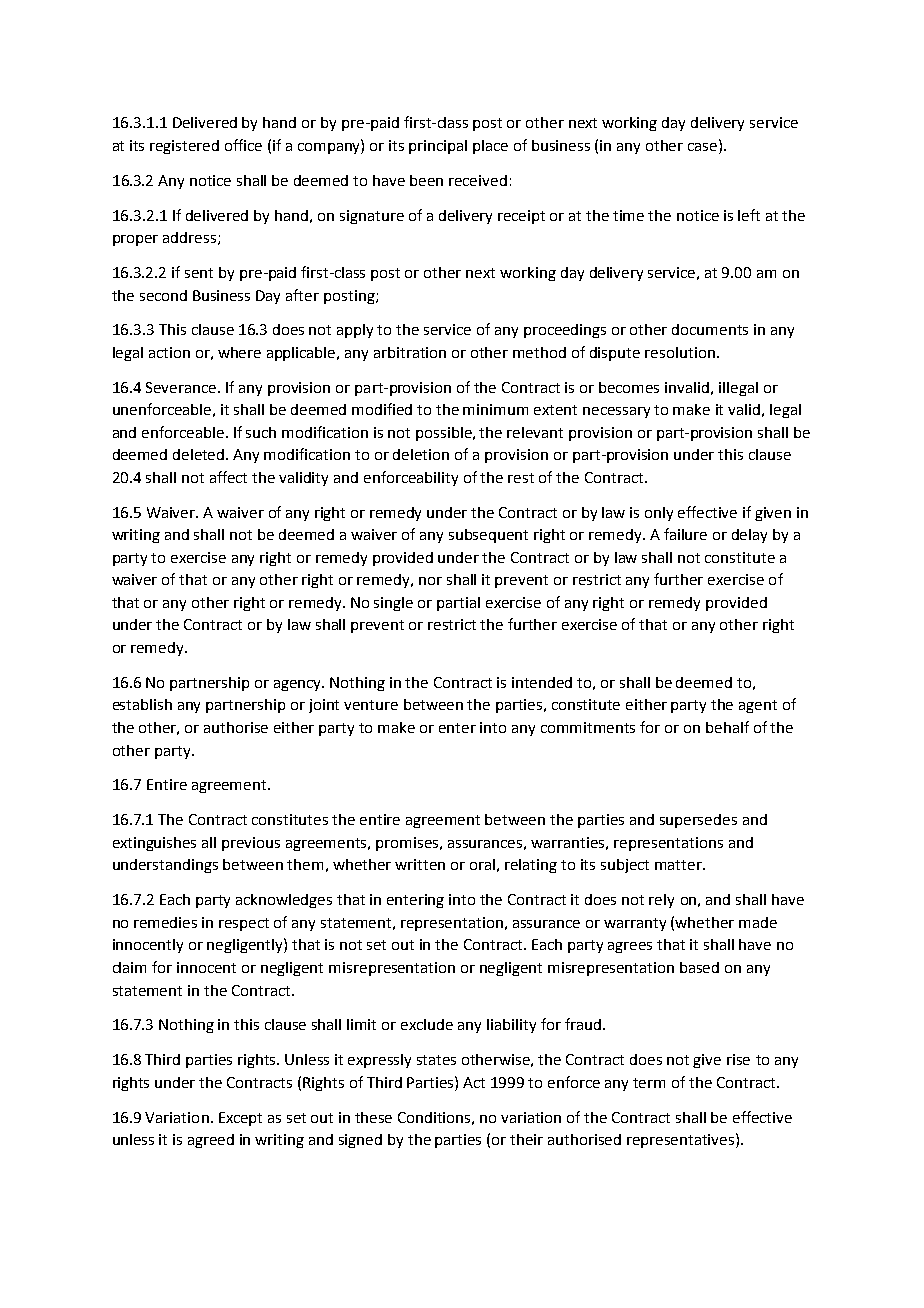  What do you see at coordinates (393, 604) in the screenshot?
I see `single` at bounding box center [393, 604].
